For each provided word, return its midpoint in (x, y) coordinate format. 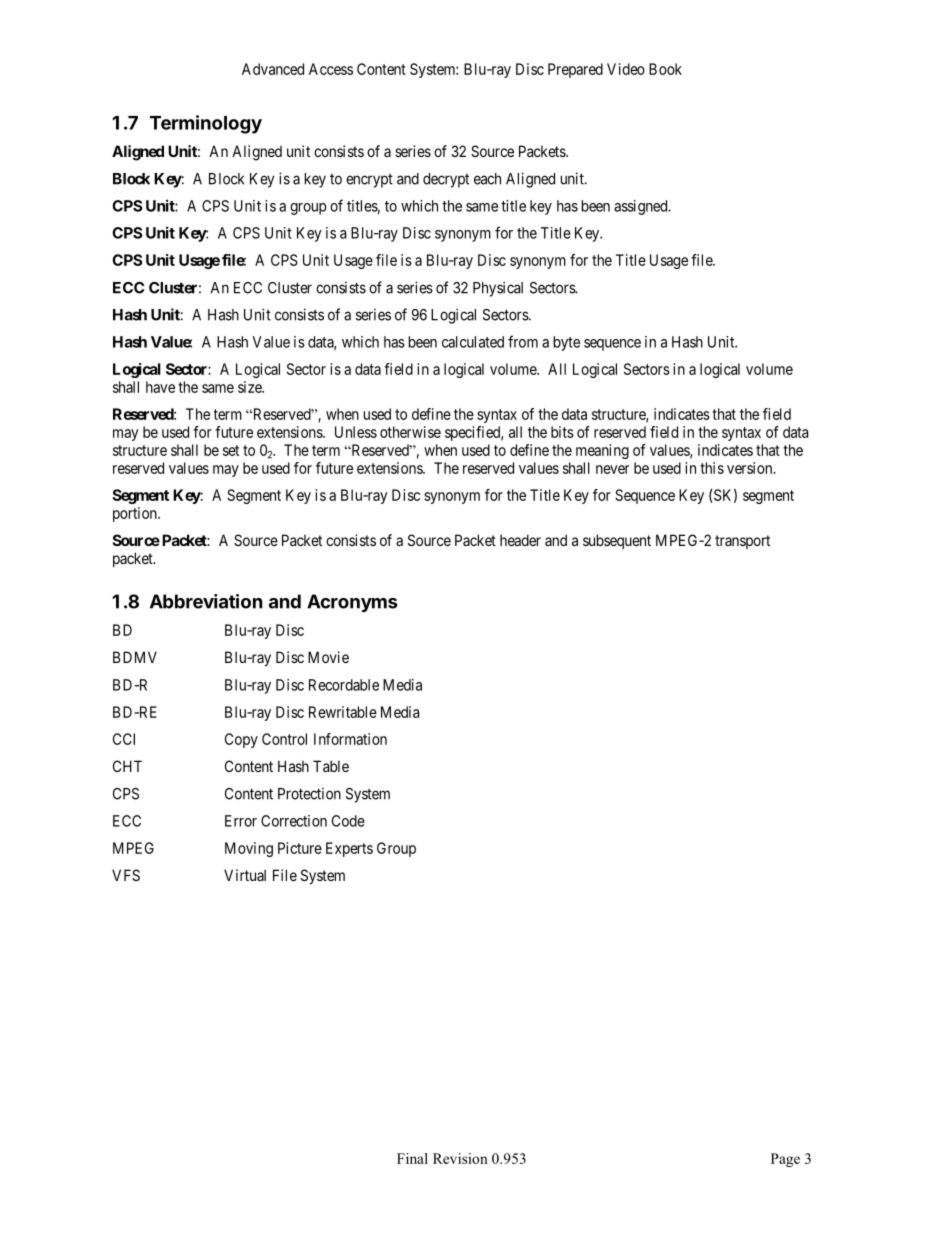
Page (785, 1160)
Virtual (245, 875)
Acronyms (352, 603)
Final (412, 1158)
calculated (473, 342)
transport (742, 542)
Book (665, 69)
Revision (460, 1158)
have (160, 387)
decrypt (446, 180)
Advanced (273, 69)
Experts (349, 849)
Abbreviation (206, 601)
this (712, 468)
